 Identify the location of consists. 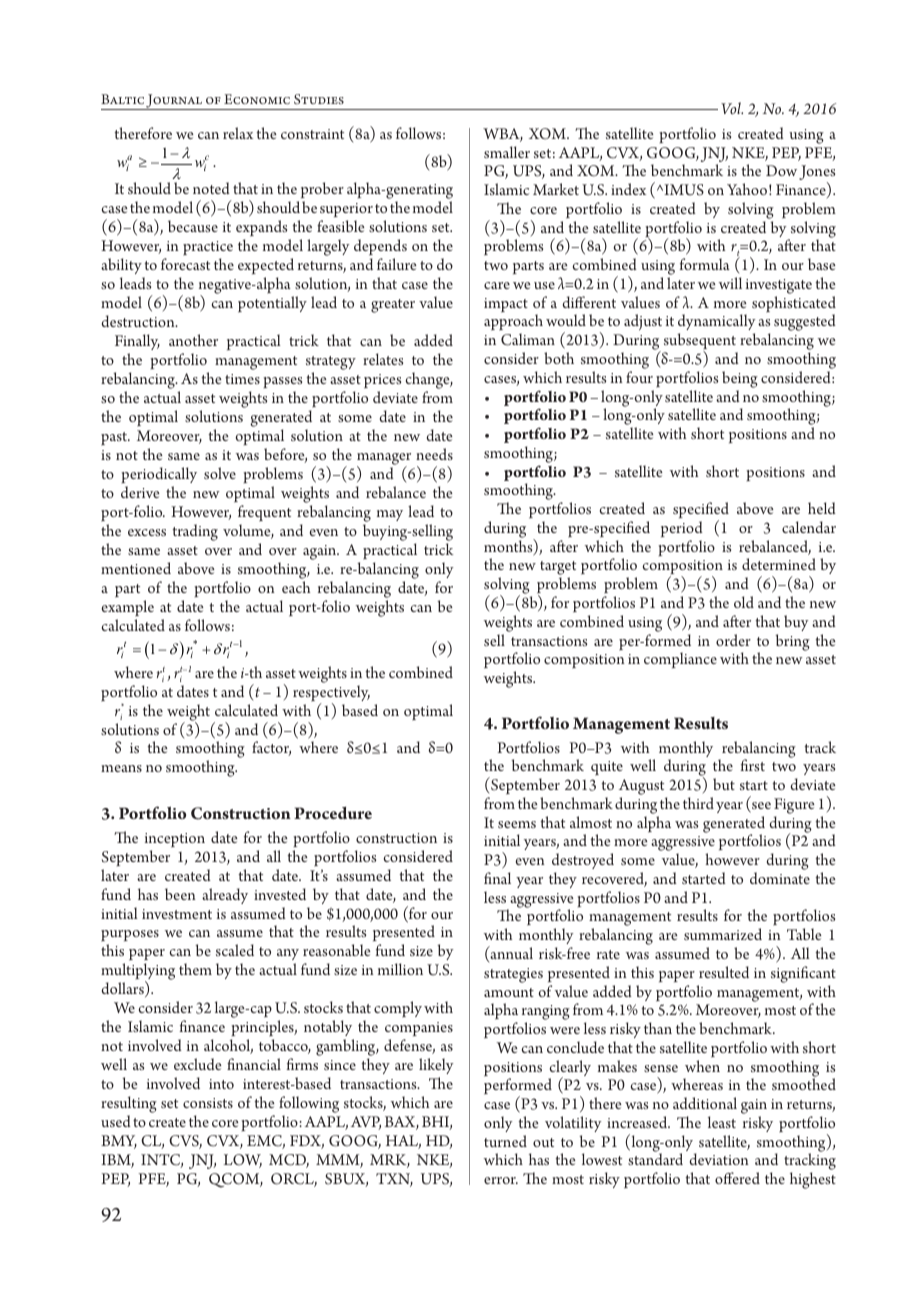
(208, 1103).
